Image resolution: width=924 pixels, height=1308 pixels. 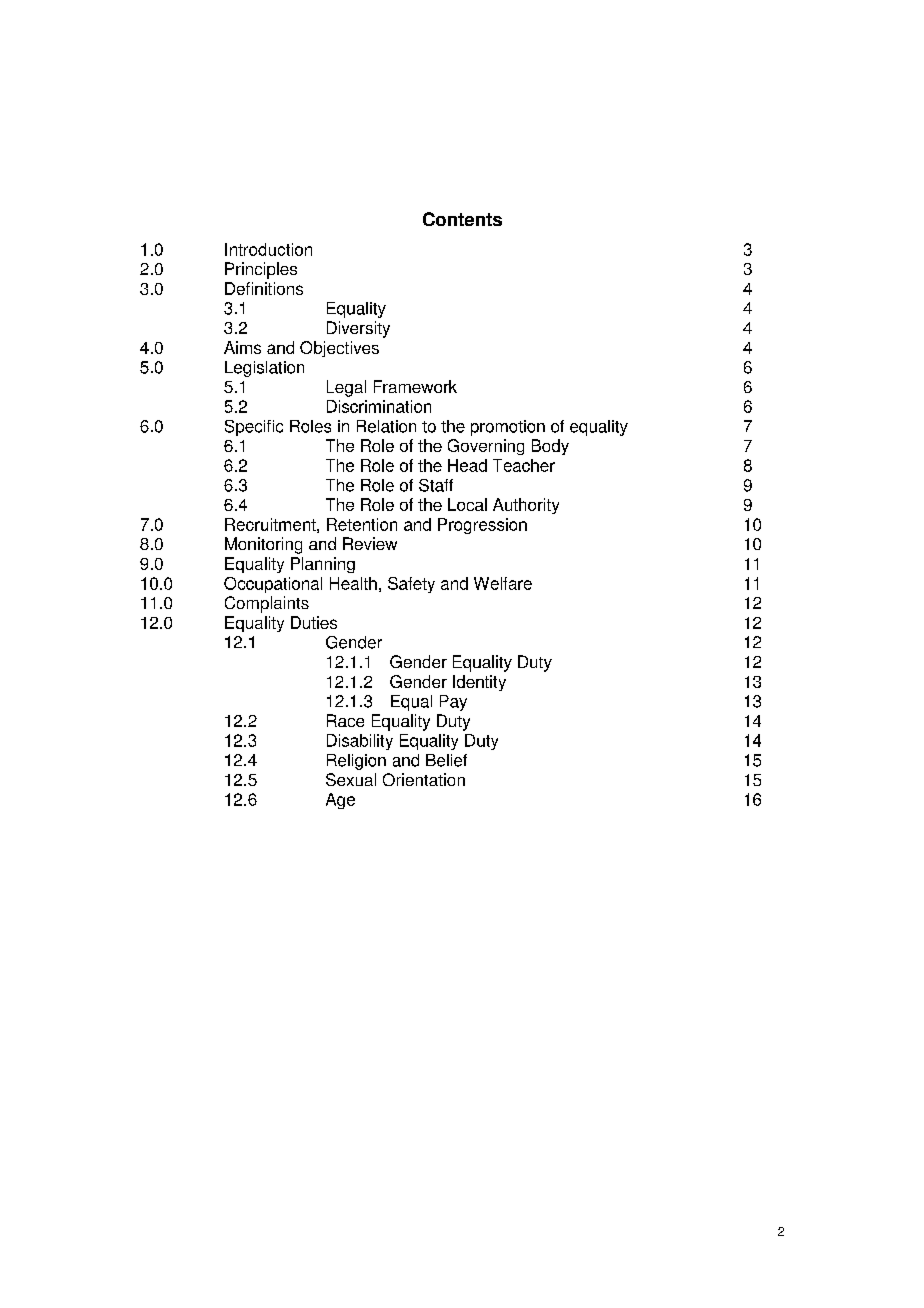 I want to click on Age, so click(x=340, y=801).
